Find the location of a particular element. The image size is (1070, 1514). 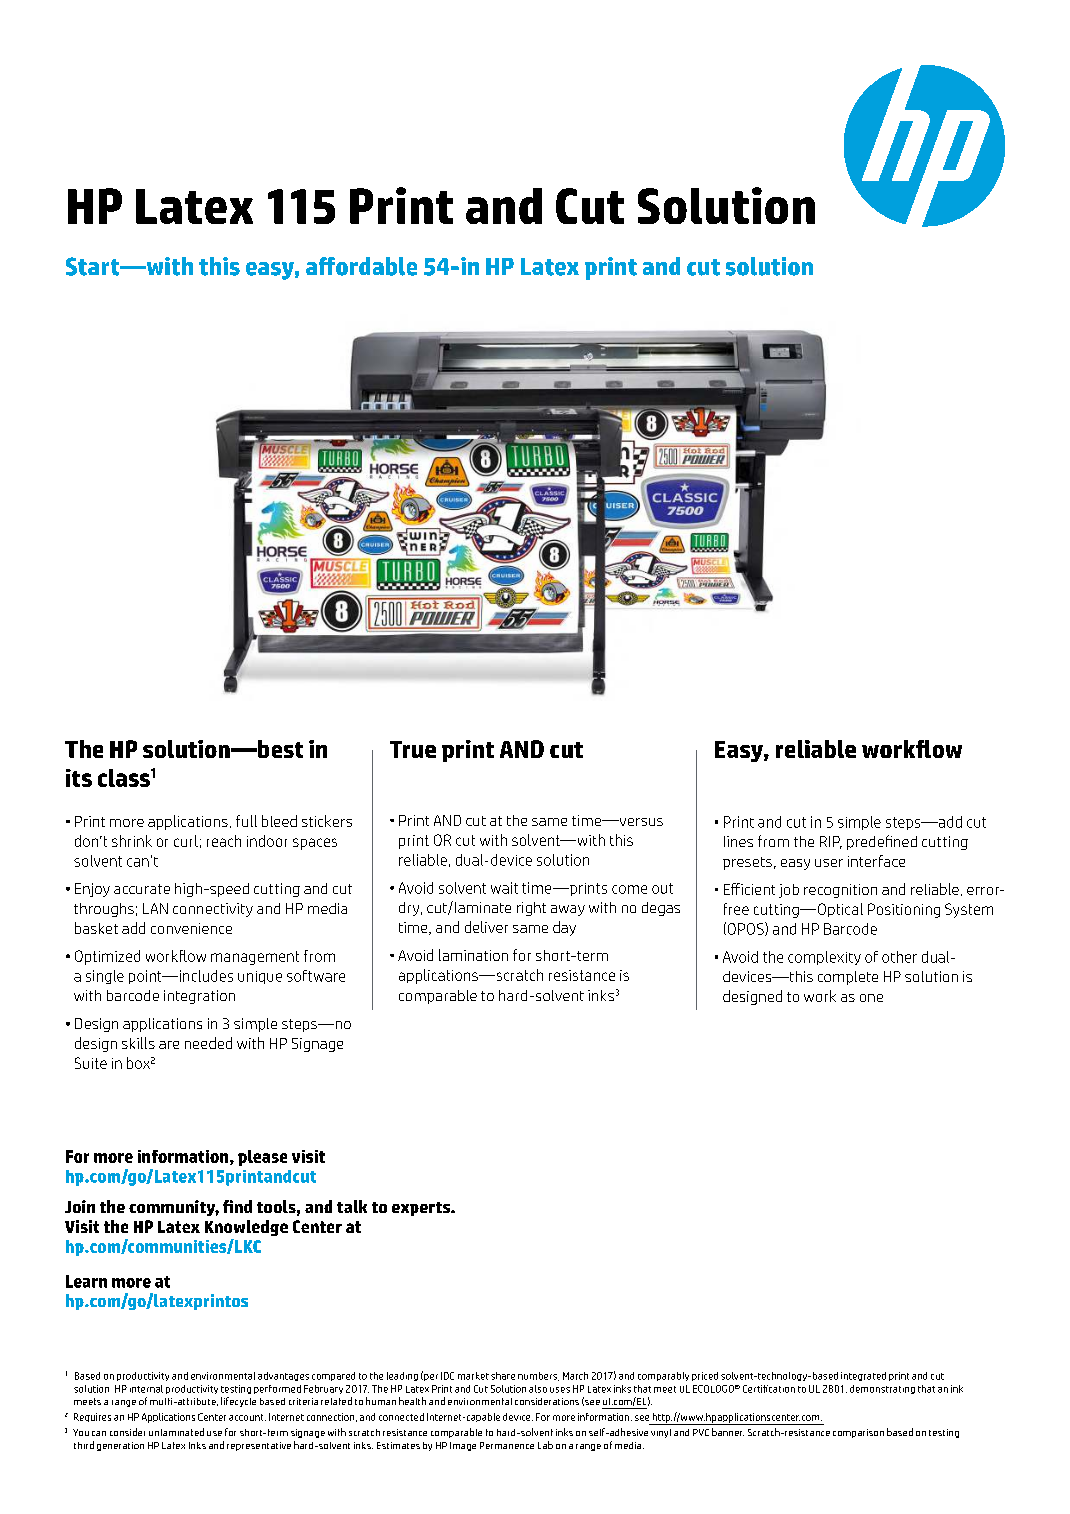

wait is located at coordinates (504, 888).
